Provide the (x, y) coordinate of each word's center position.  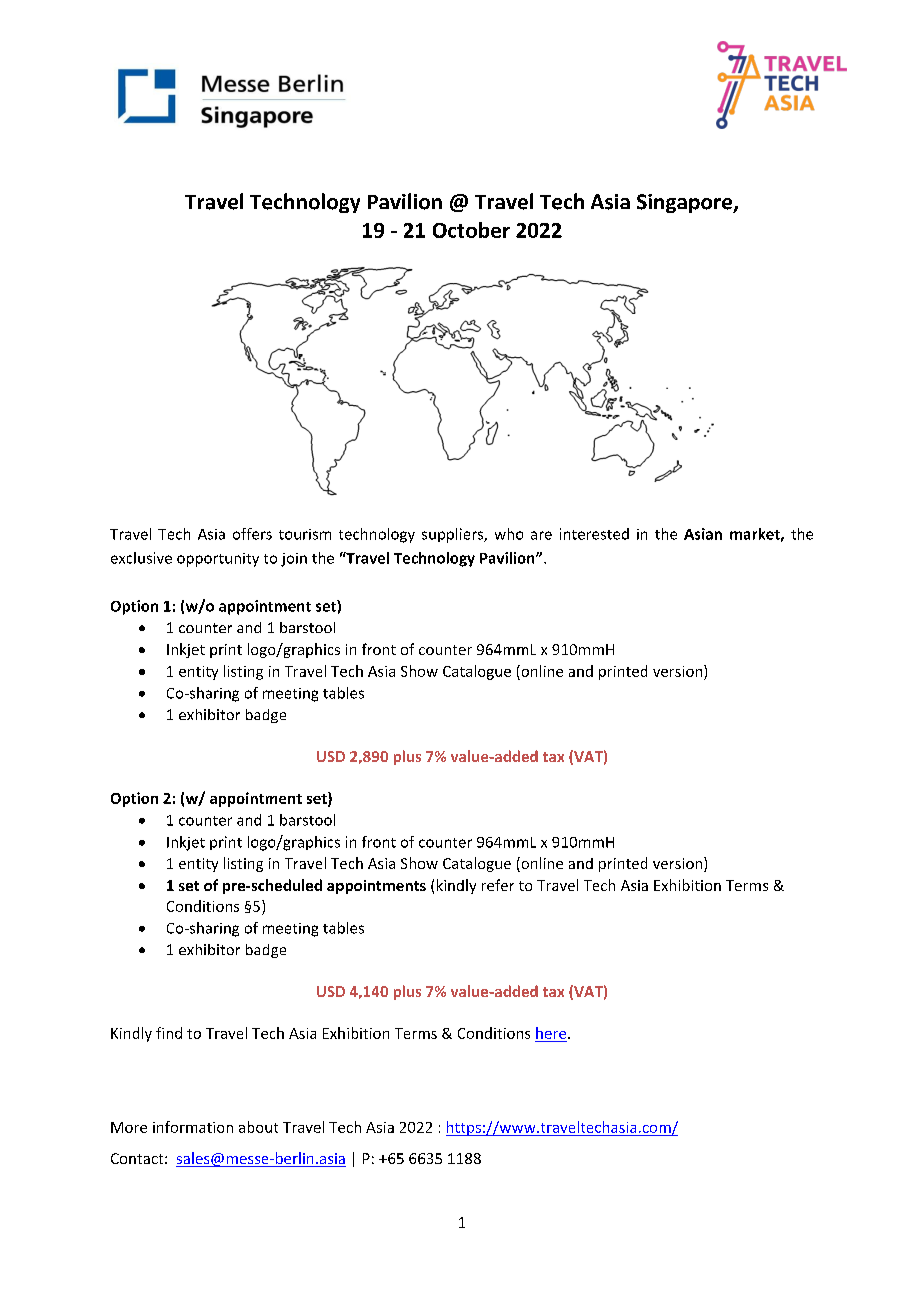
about (258, 1127)
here (552, 1033)
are (541, 535)
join (294, 560)
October (471, 230)
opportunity (218, 560)
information (193, 1127)
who (509, 534)
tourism (305, 534)
